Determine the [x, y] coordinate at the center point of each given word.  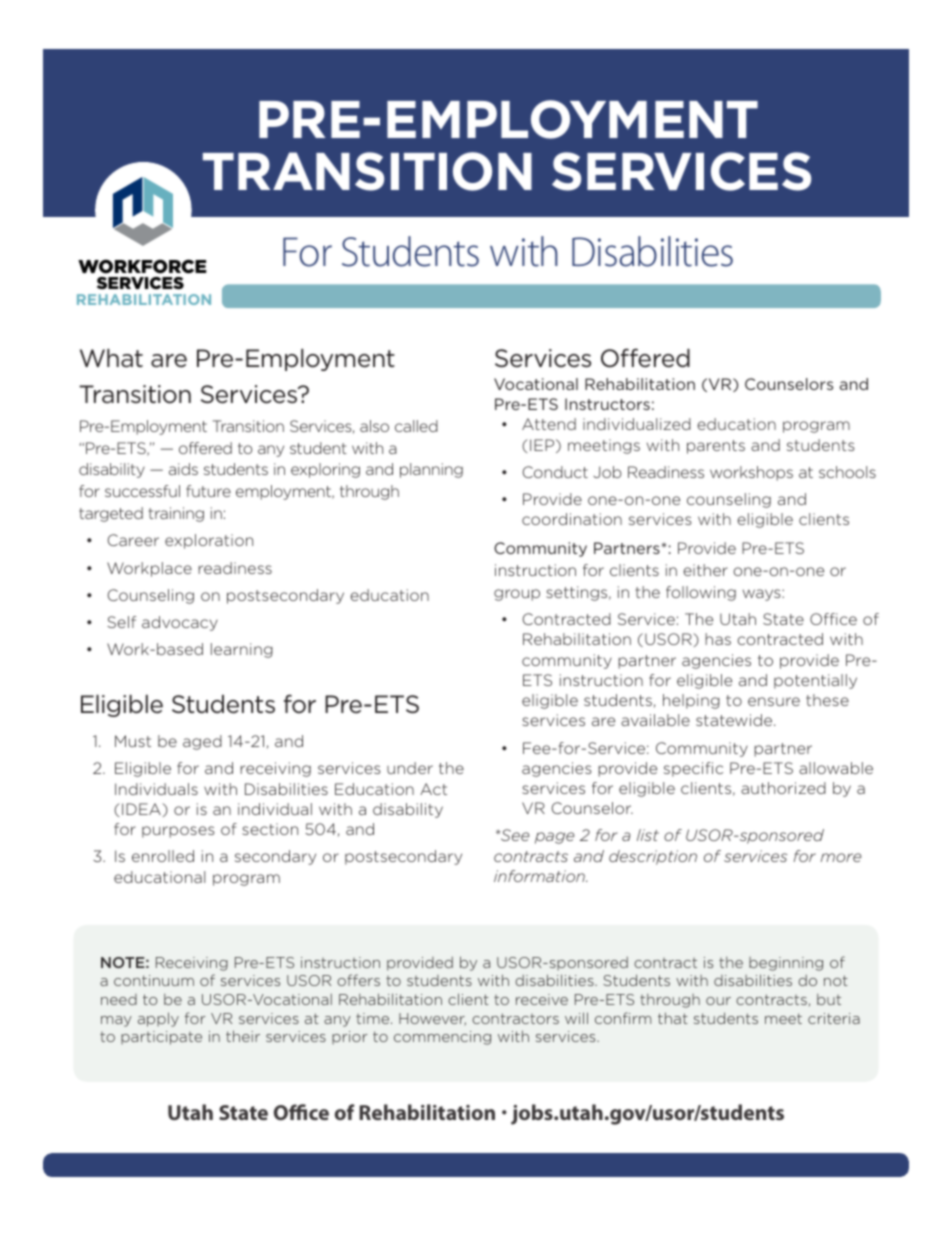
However [432, 1019]
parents [716, 447]
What [111, 358]
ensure [774, 701]
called [416, 426]
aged [202, 742]
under [410, 768]
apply [158, 1019]
